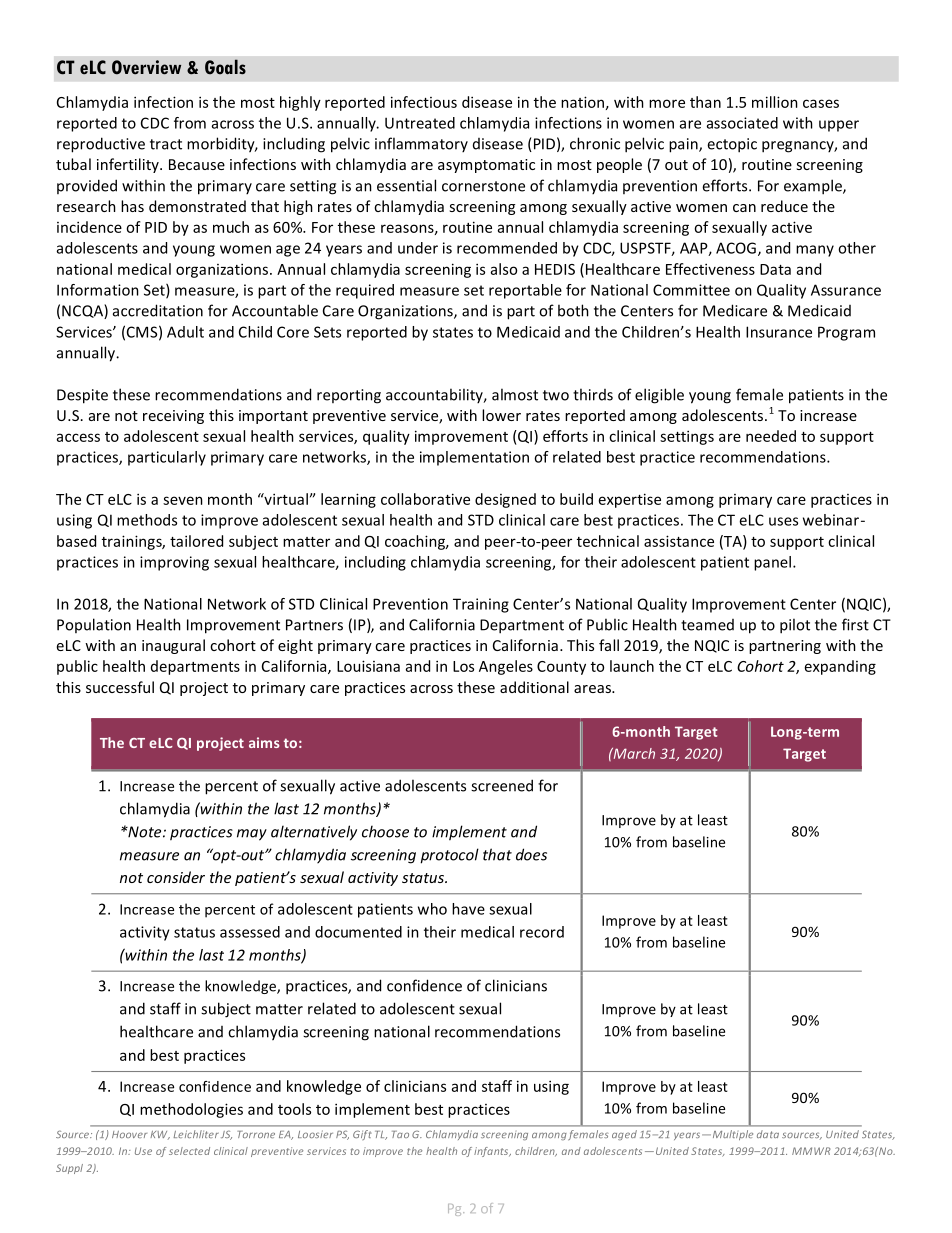  I want to click on may, so click(252, 835).
